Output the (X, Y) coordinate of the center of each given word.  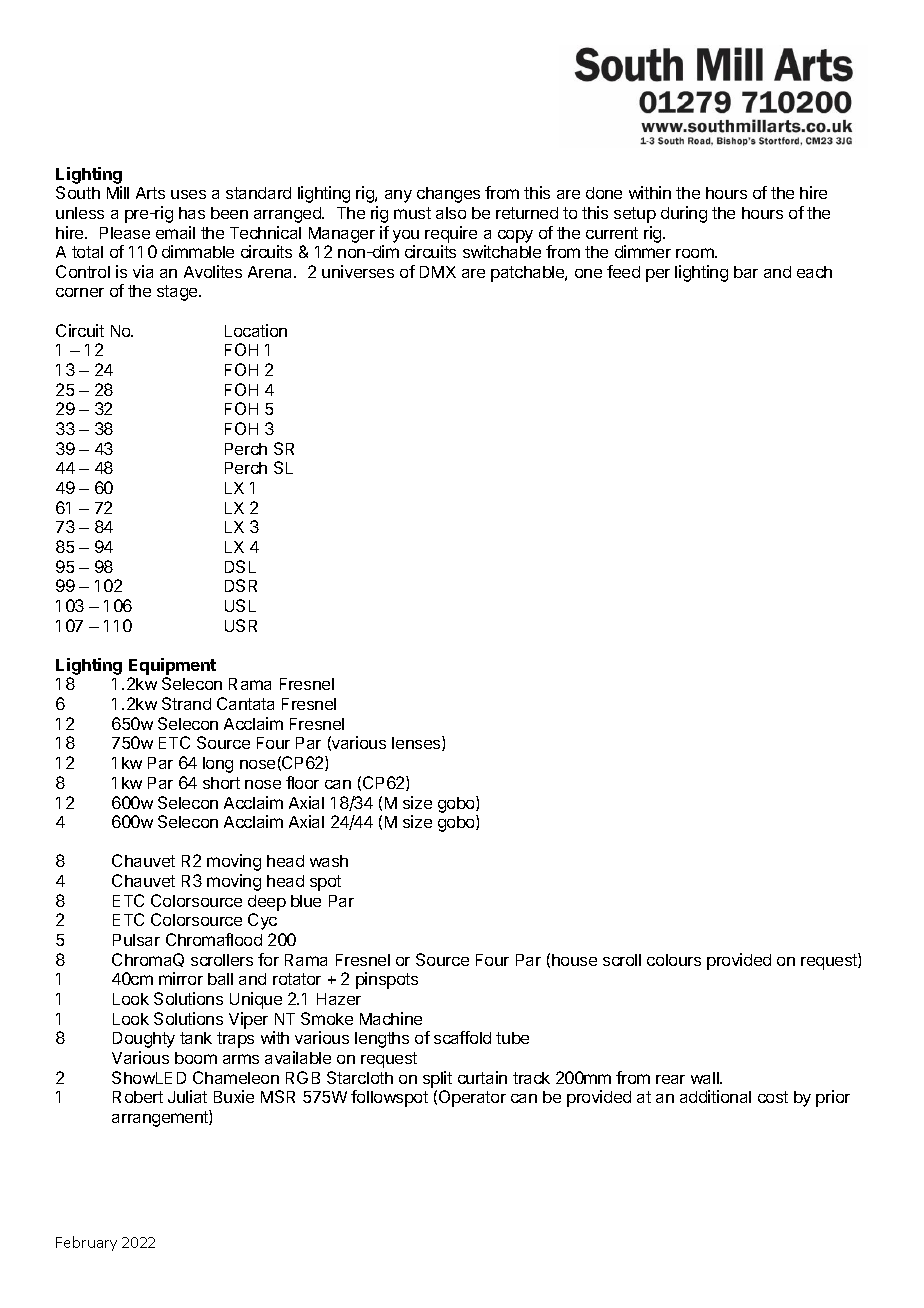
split (437, 1079)
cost (773, 1097)
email (175, 232)
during (684, 214)
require (451, 234)
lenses (417, 743)
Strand (186, 703)
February (86, 1243)
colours (674, 960)
